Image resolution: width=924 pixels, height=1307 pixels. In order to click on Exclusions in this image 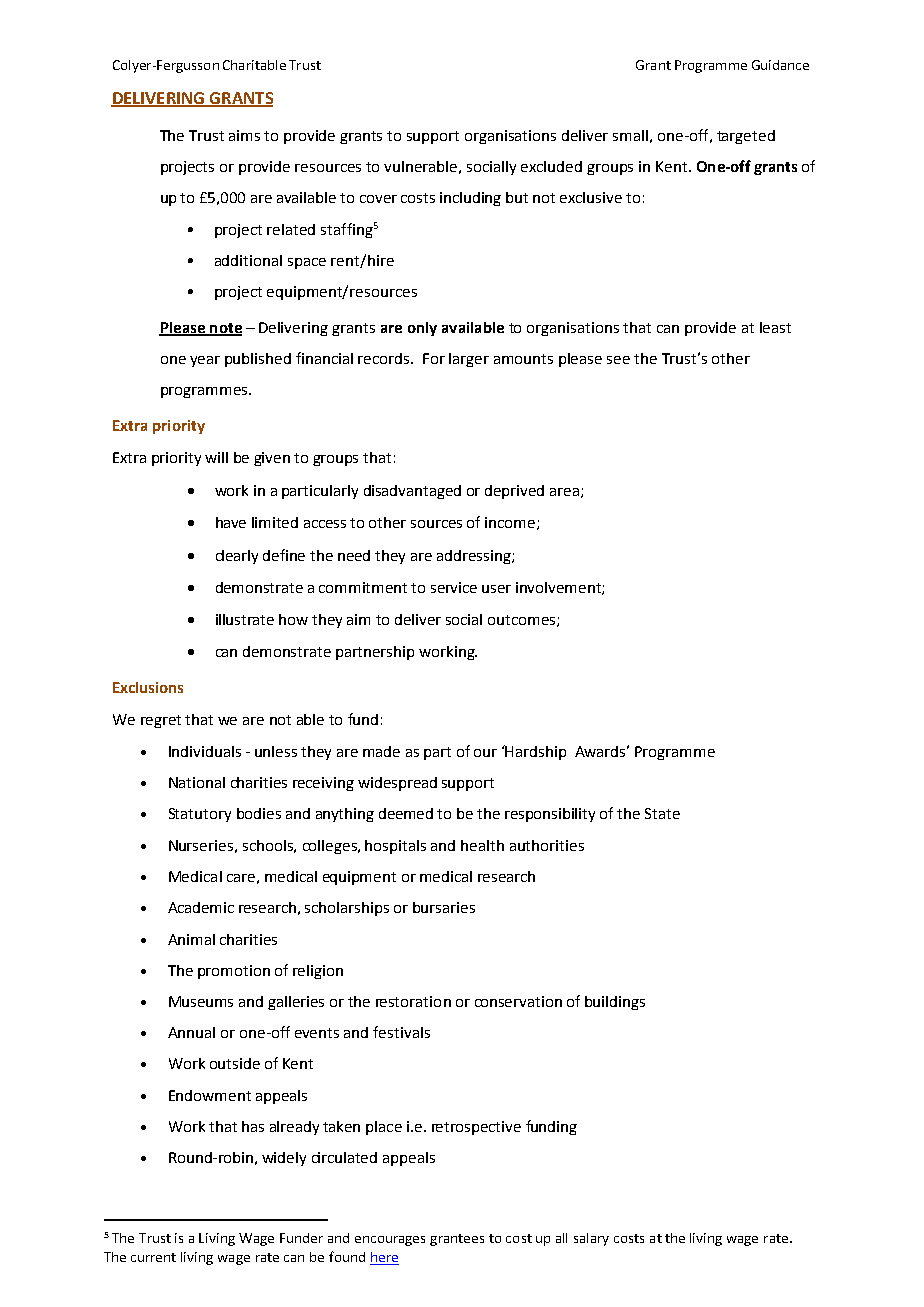, I will do `click(148, 687)`.
